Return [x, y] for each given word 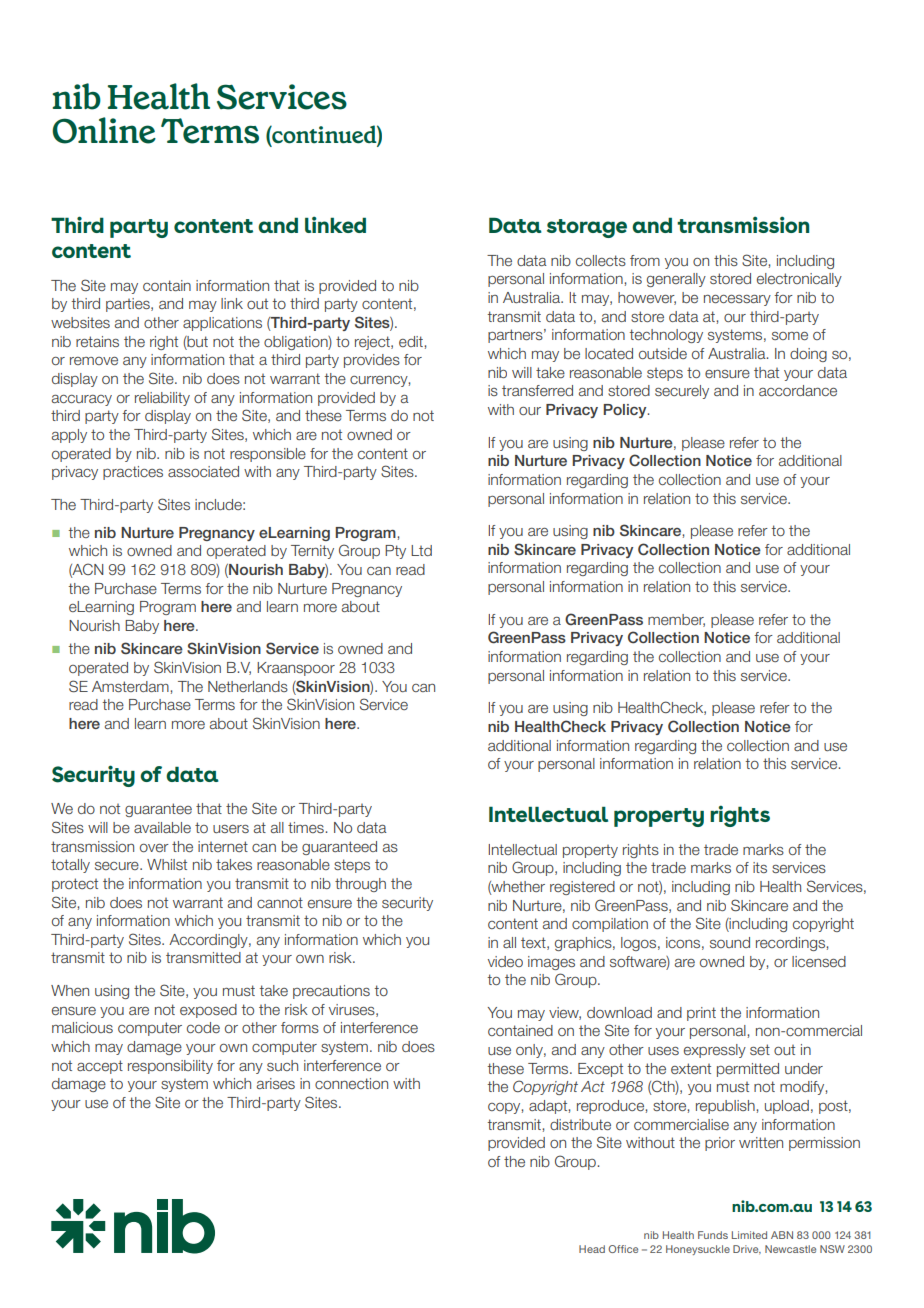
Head [592, 1249]
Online [104, 130]
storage [587, 228]
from [645, 260]
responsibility [170, 1067]
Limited [749, 1235]
